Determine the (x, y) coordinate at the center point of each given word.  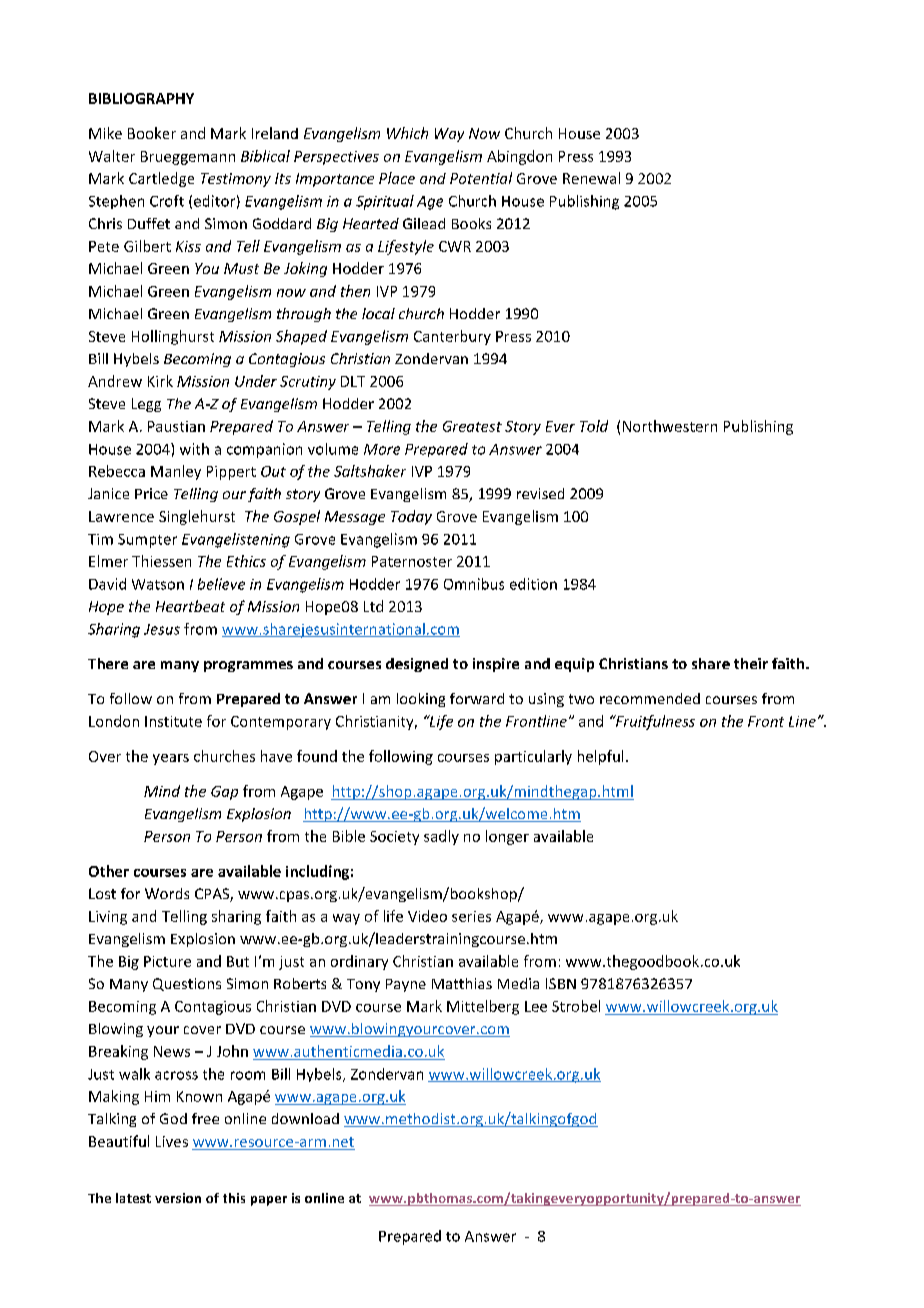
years (171, 759)
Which (407, 133)
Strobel (576, 1006)
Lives (172, 1141)
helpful (600, 757)
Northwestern (670, 426)
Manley (176, 472)
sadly (441, 837)
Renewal (591, 178)
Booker (152, 133)
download (305, 1118)
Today (411, 517)
